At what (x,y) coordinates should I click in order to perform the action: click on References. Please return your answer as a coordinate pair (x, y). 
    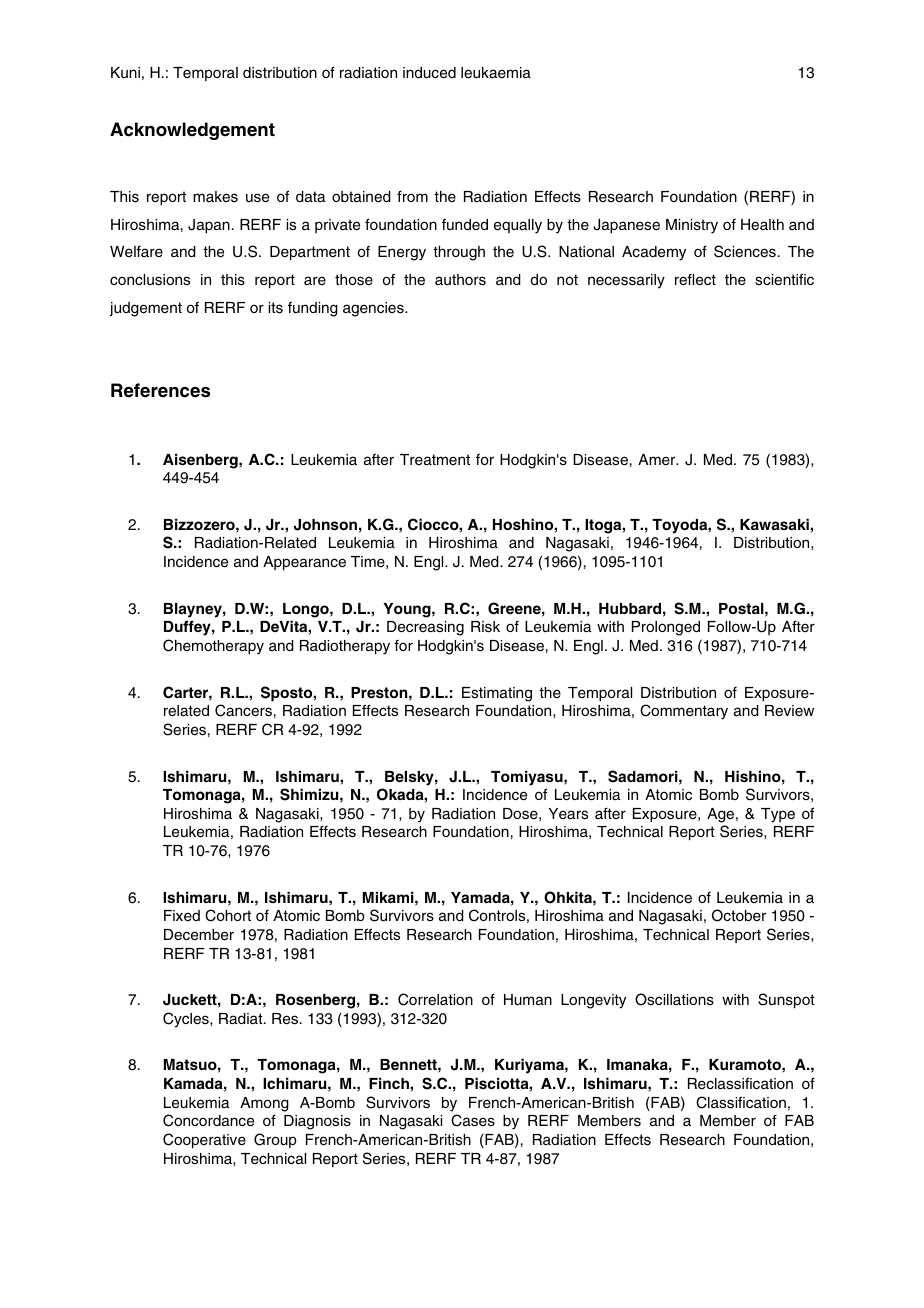
    Looking at the image, I should click on (160, 390).
